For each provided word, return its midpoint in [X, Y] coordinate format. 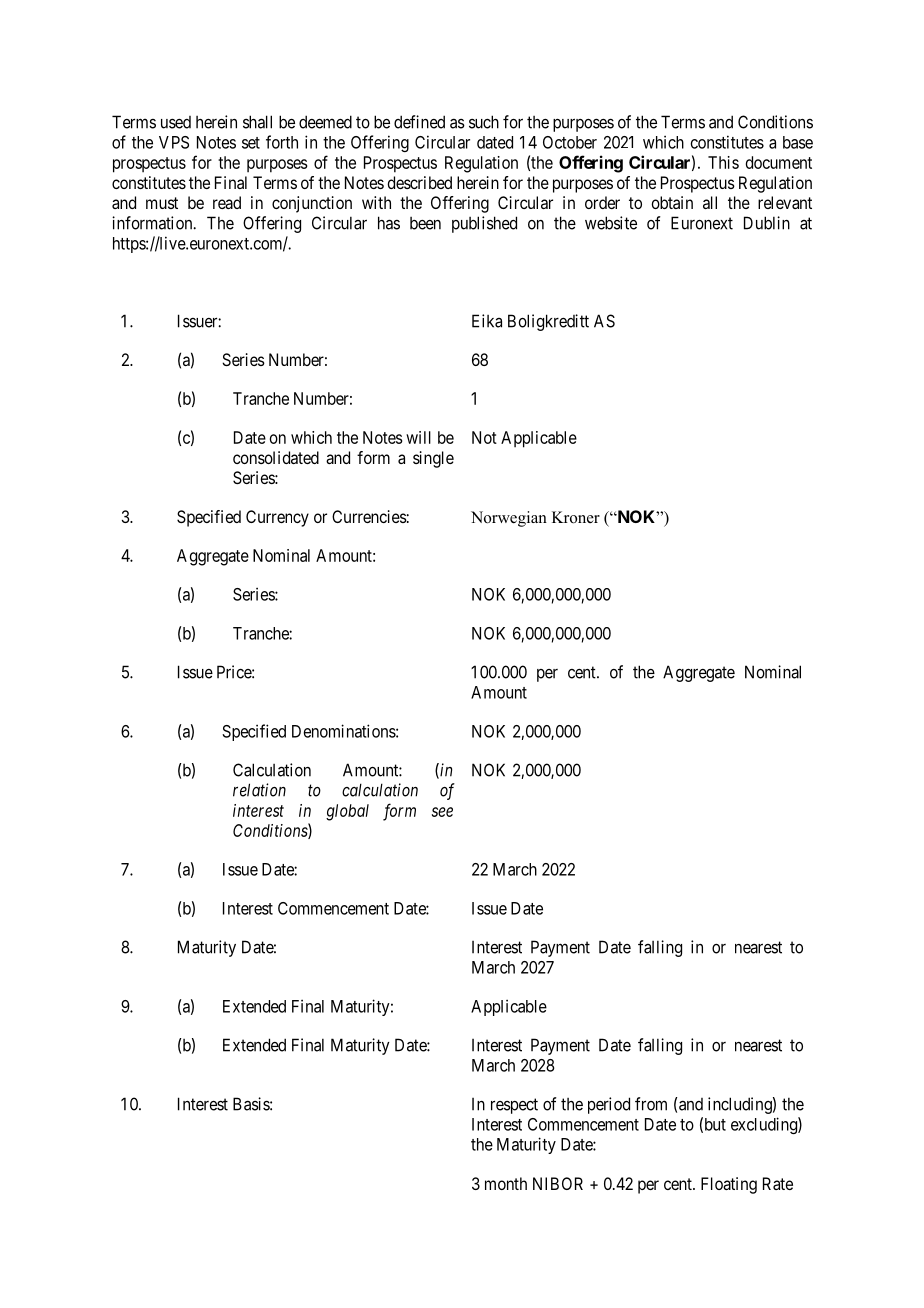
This [723, 162]
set [251, 143]
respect [514, 1106]
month [506, 1183]
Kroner [576, 517]
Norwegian [509, 519]
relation [259, 790]
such [484, 122]
